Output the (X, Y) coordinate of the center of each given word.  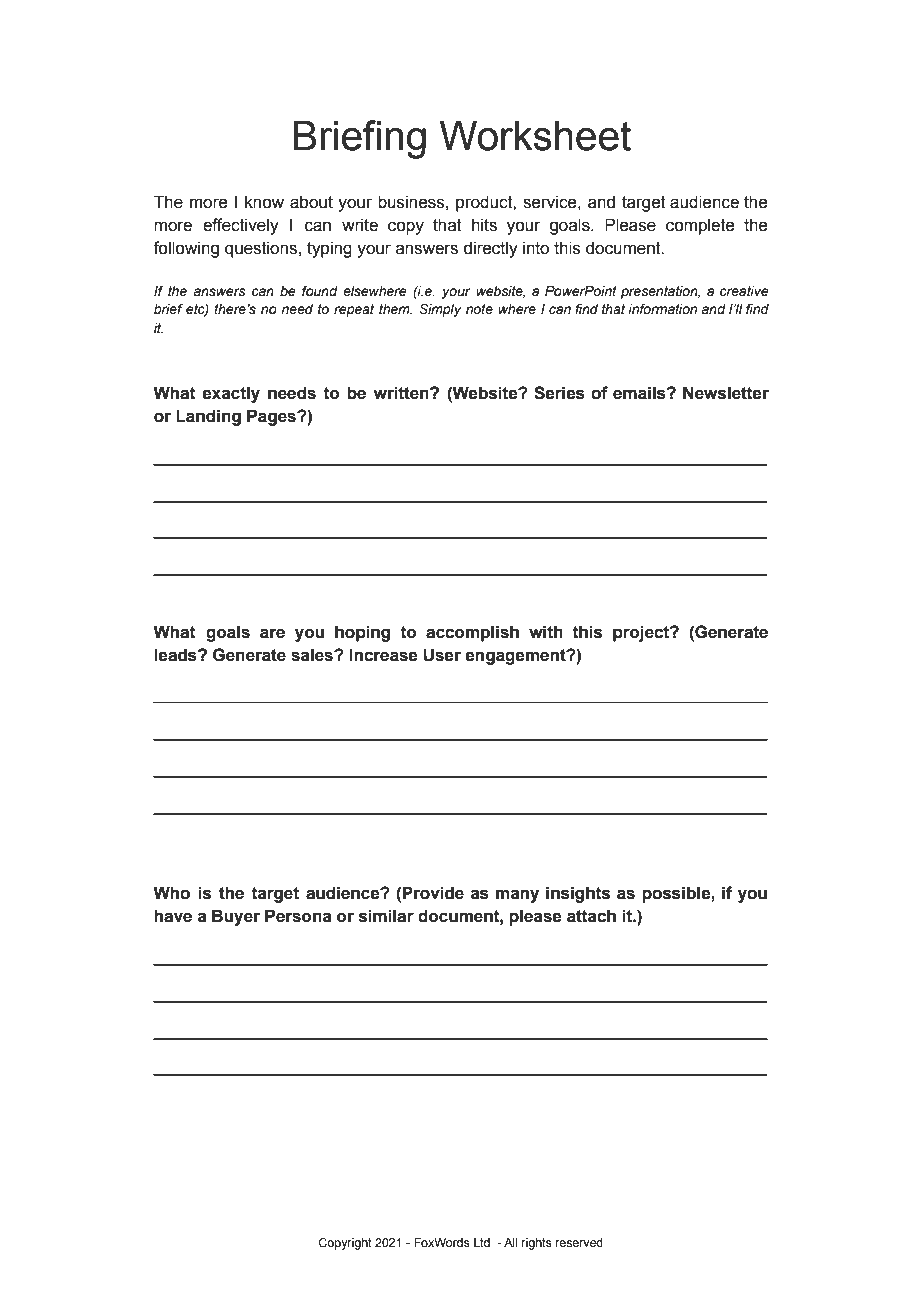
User (442, 655)
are (272, 633)
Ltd (482, 1242)
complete (700, 226)
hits (484, 225)
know (264, 202)
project (642, 633)
